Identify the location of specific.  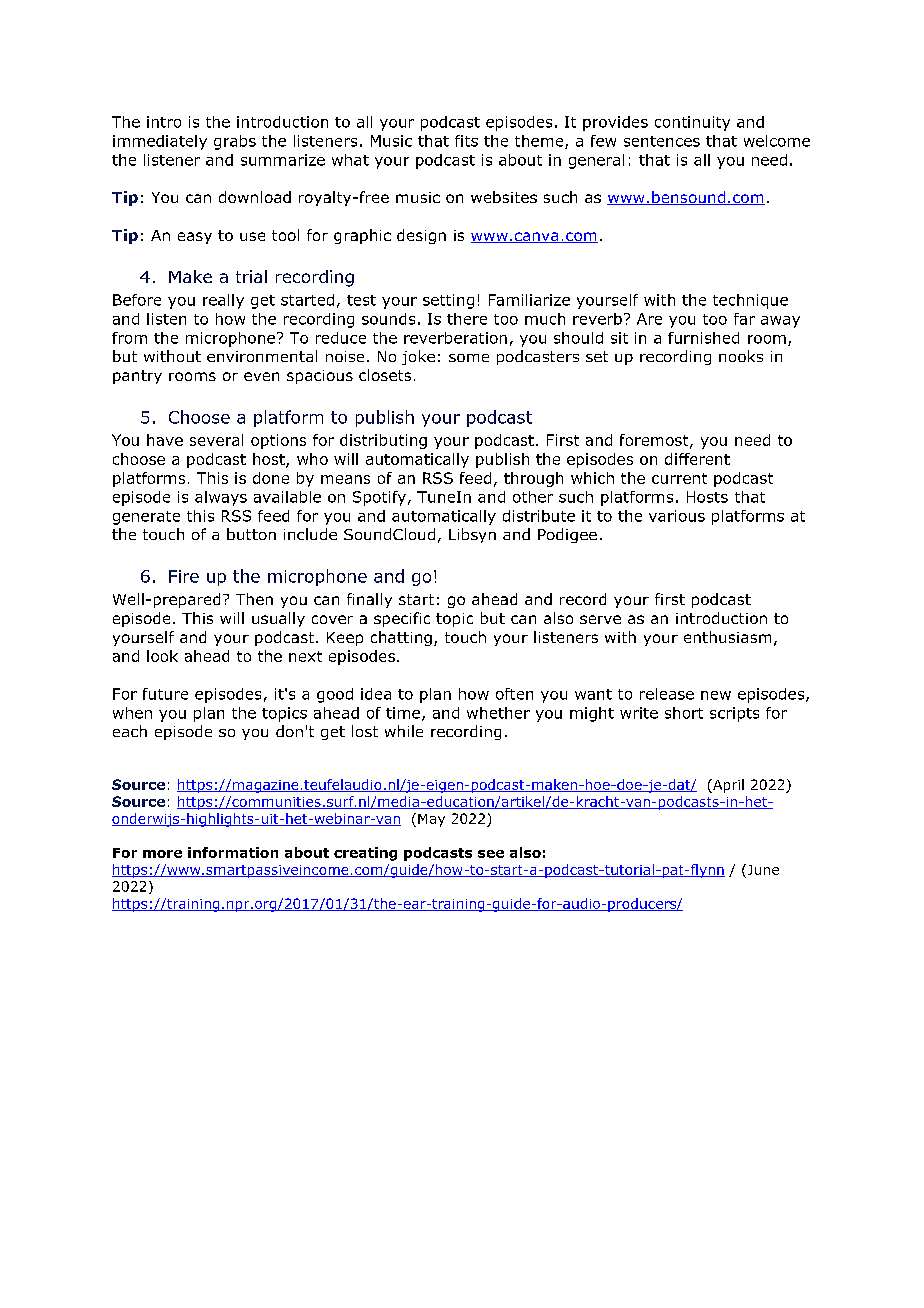
(402, 619).
